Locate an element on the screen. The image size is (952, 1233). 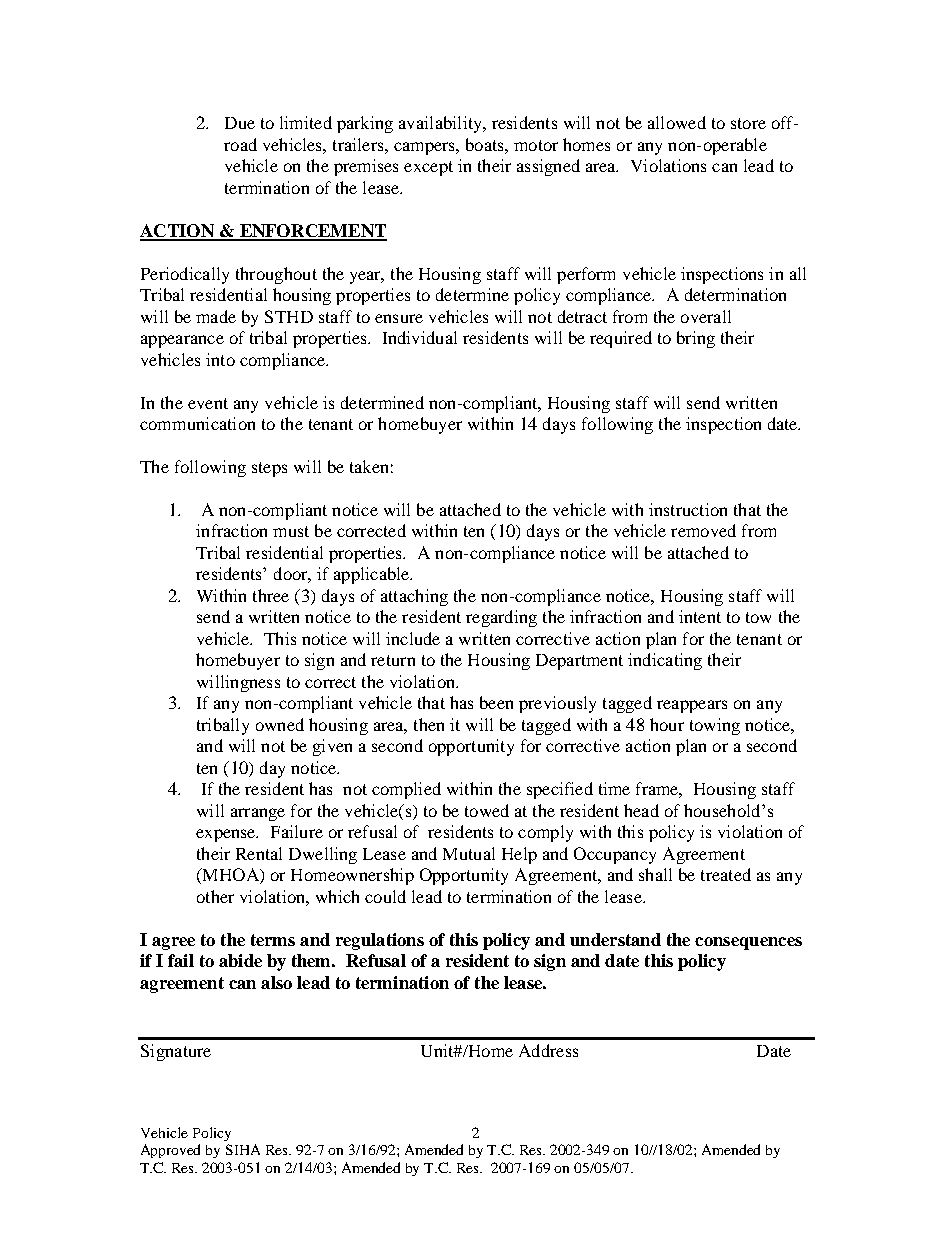
allowed is located at coordinates (677, 122).
